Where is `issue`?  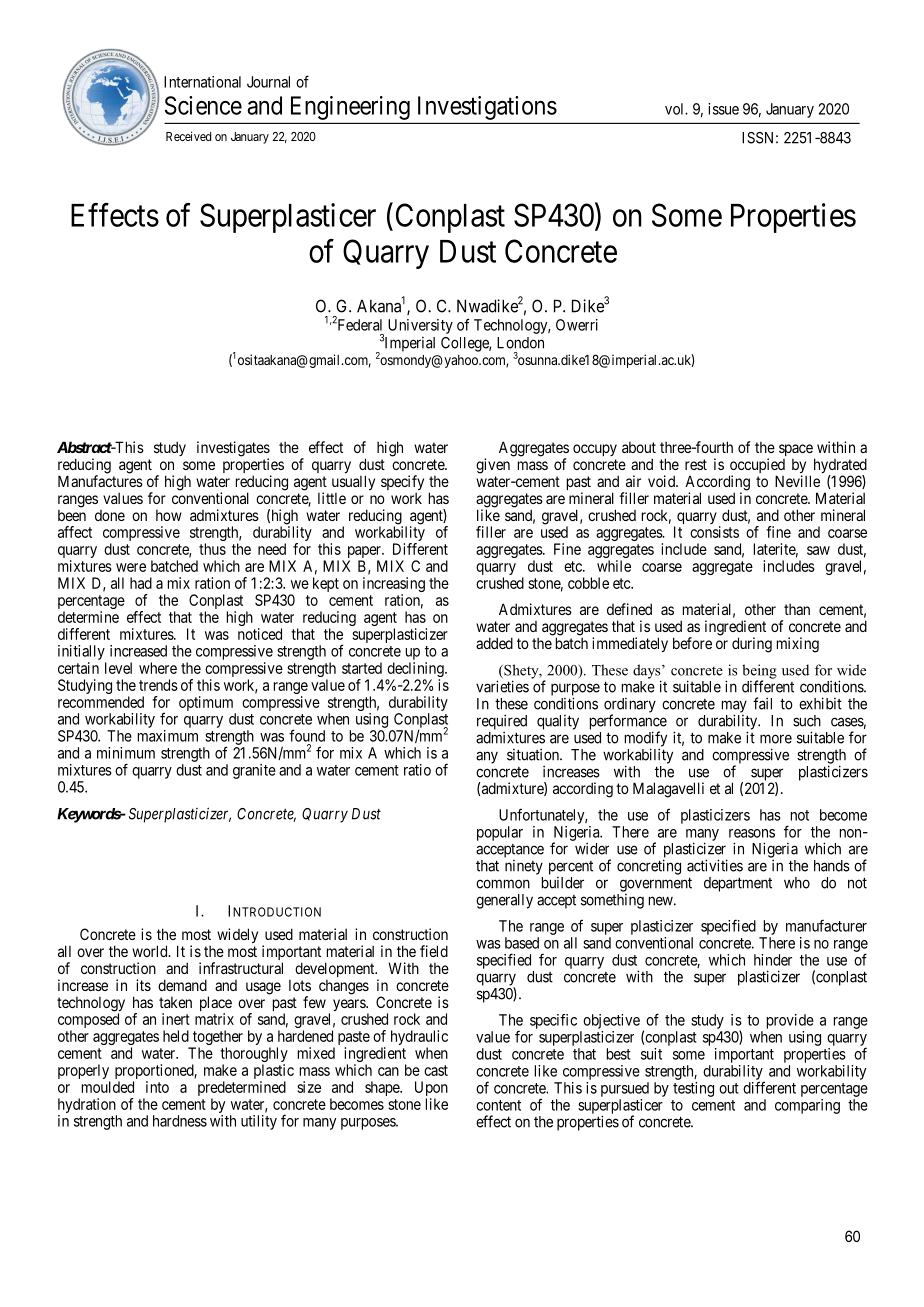 issue is located at coordinates (723, 109).
